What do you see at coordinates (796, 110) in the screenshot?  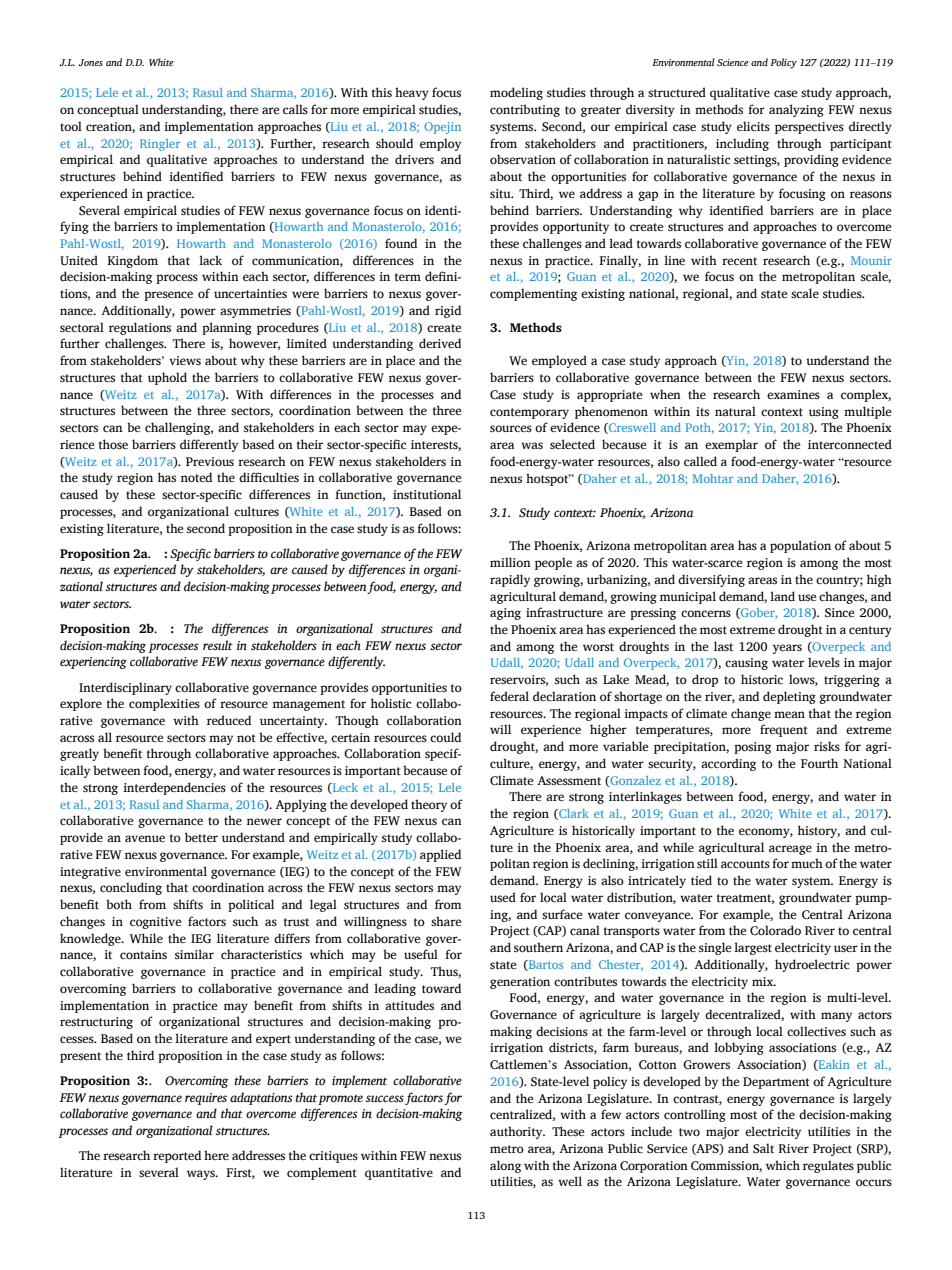 I see `analyzing` at bounding box center [796, 110].
